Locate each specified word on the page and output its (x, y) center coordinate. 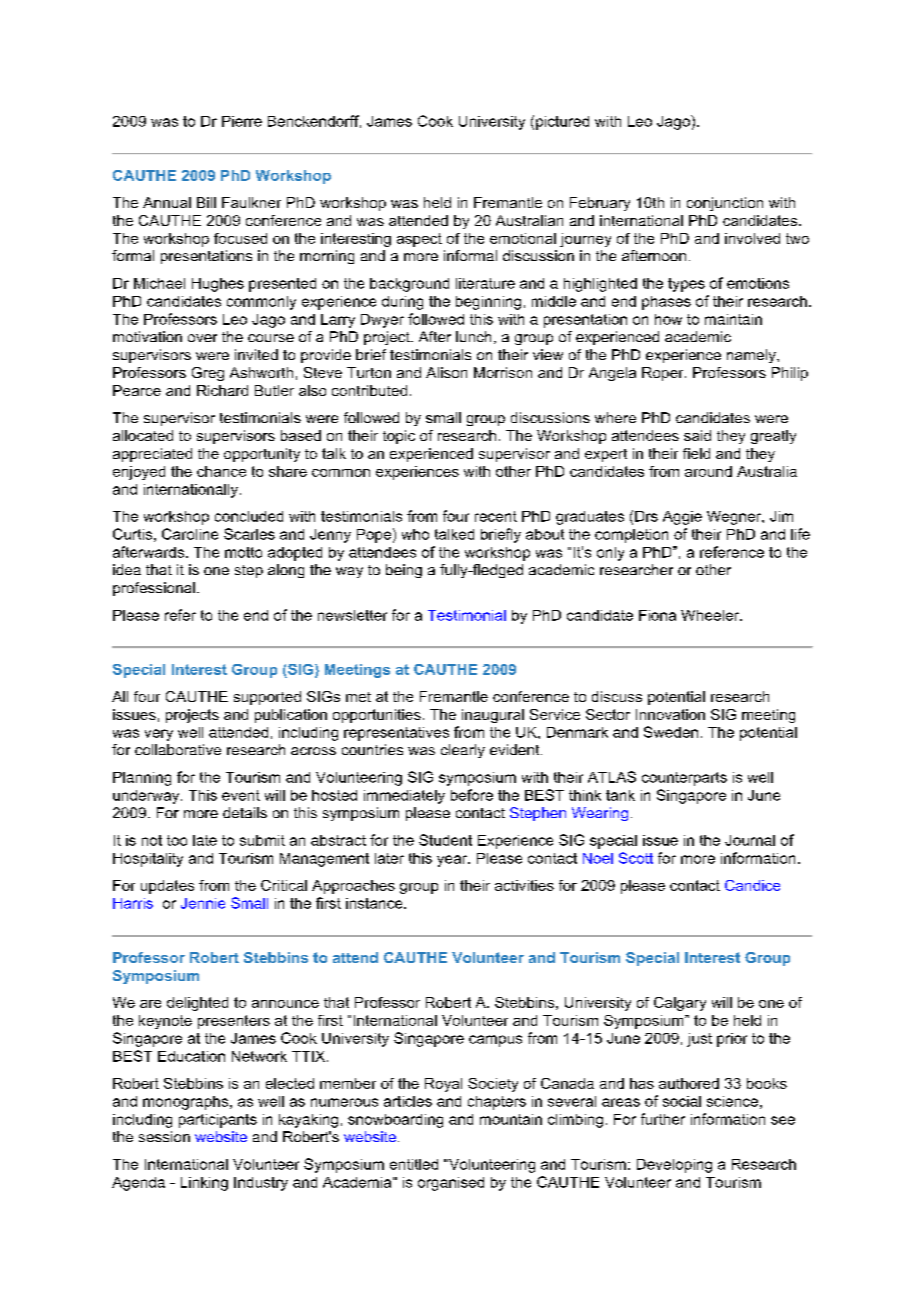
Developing (674, 1166)
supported (267, 698)
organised (451, 1184)
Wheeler (711, 615)
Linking (204, 1184)
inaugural (493, 716)
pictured (562, 123)
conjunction (725, 204)
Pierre (242, 121)
